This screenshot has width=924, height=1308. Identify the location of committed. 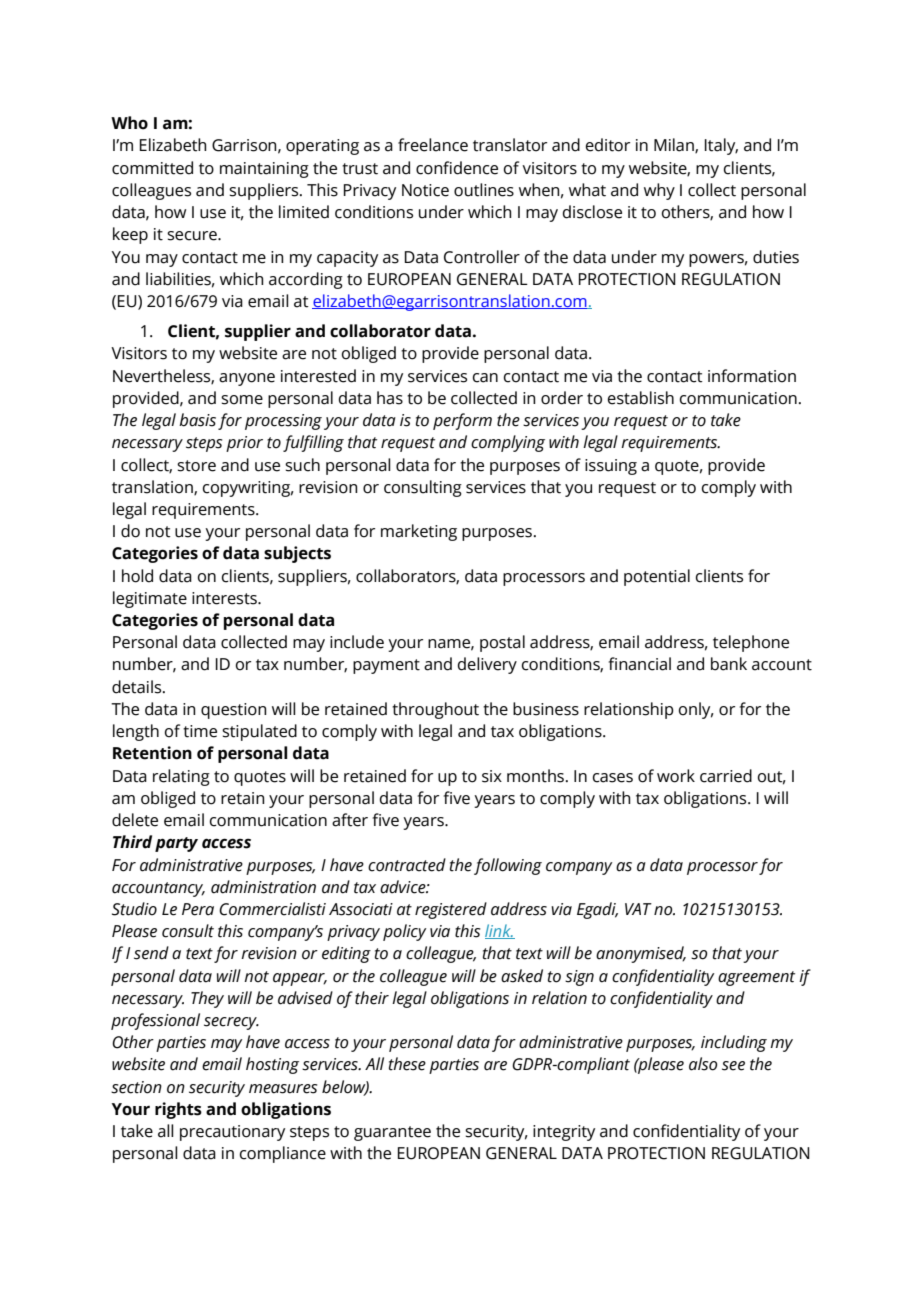
(152, 168).
